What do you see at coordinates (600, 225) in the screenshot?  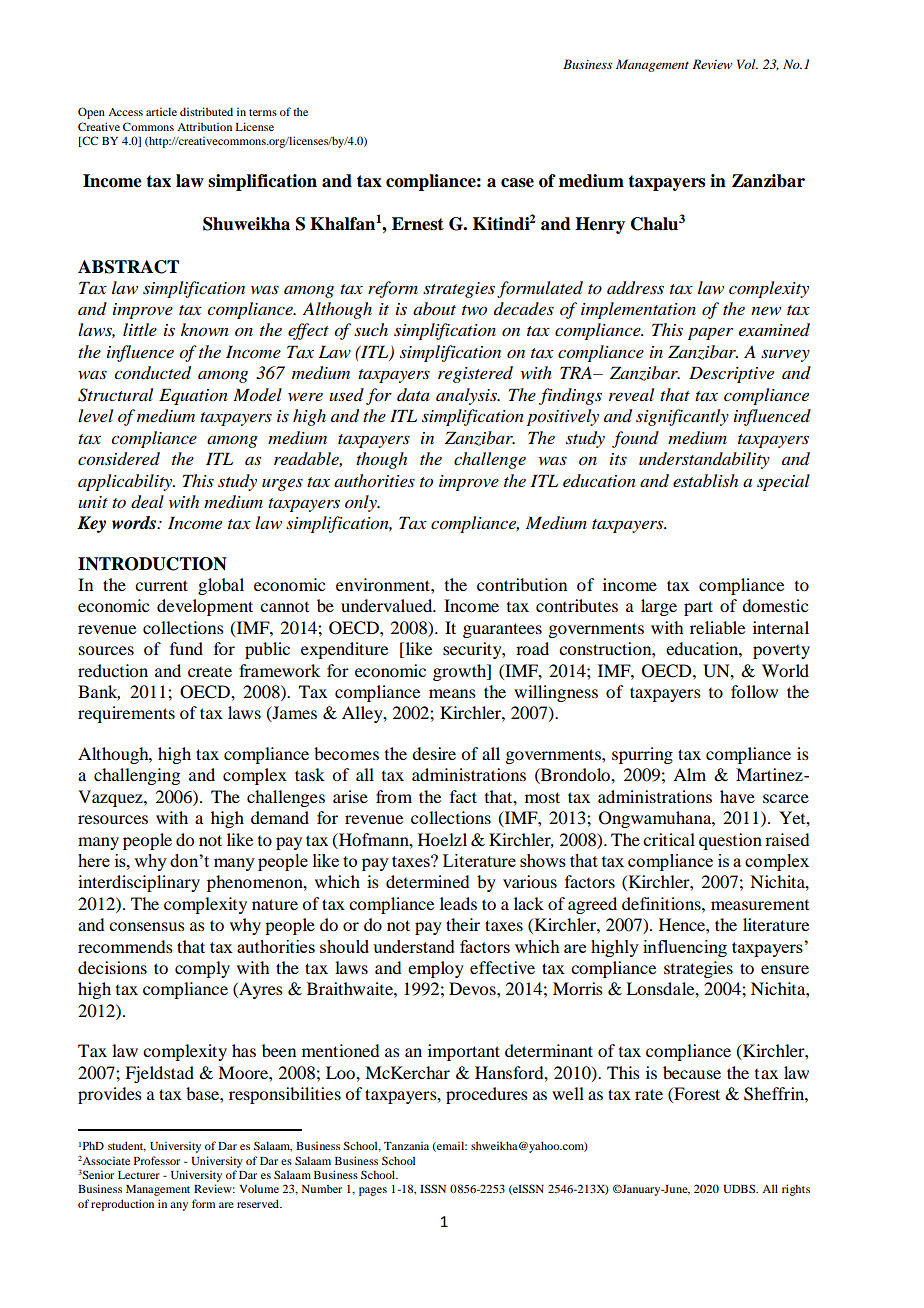 I see `Henry` at bounding box center [600, 225].
